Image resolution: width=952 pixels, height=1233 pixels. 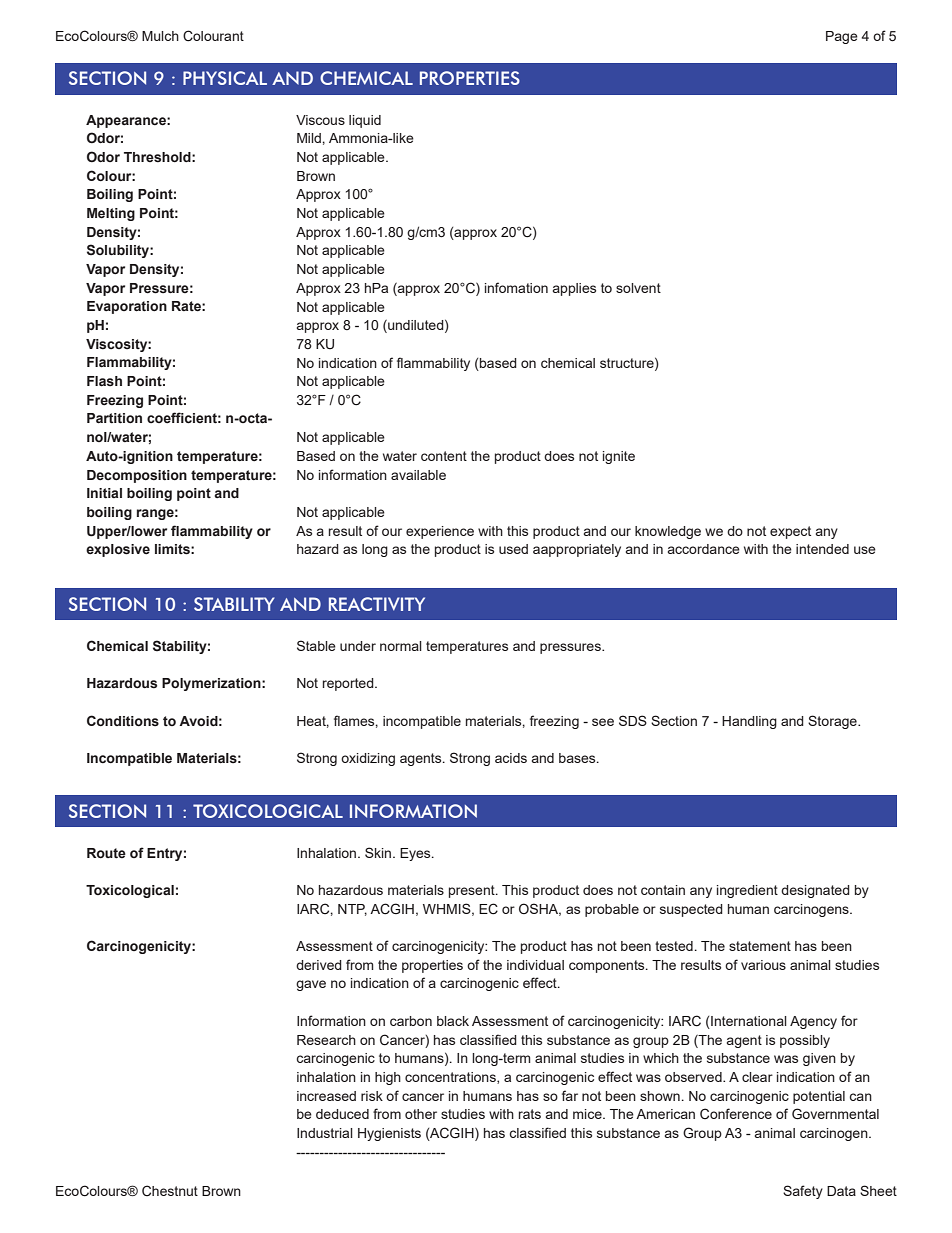 I want to click on explosive, so click(x=118, y=550).
